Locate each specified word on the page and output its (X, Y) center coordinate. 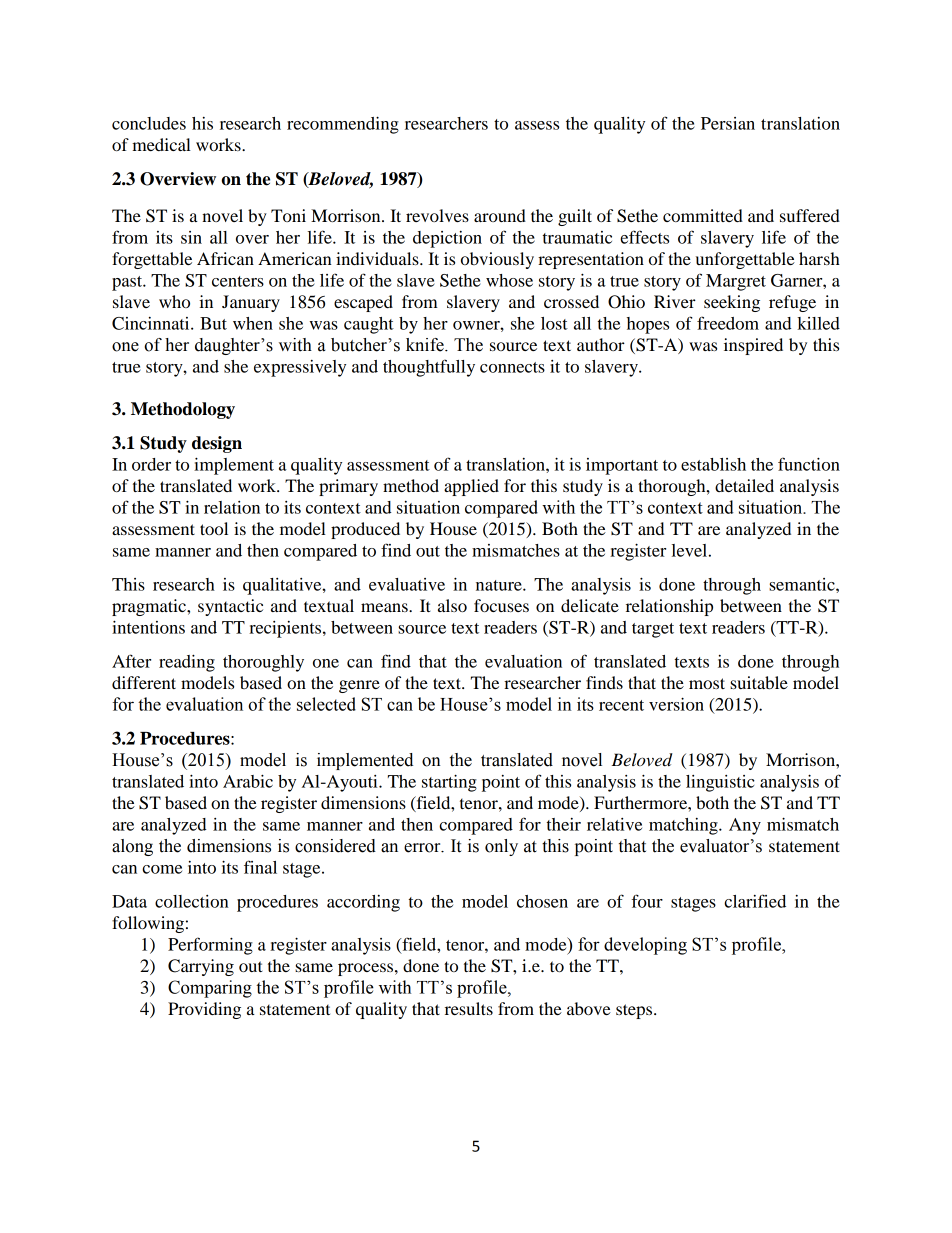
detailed (744, 485)
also (452, 605)
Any (745, 826)
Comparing (210, 989)
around (500, 215)
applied (471, 487)
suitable (759, 682)
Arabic (248, 781)
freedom (728, 323)
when (253, 323)
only (501, 847)
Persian (728, 123)
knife (426, 345)
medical (161, 144)
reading (187, 663)
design (217, 444)
